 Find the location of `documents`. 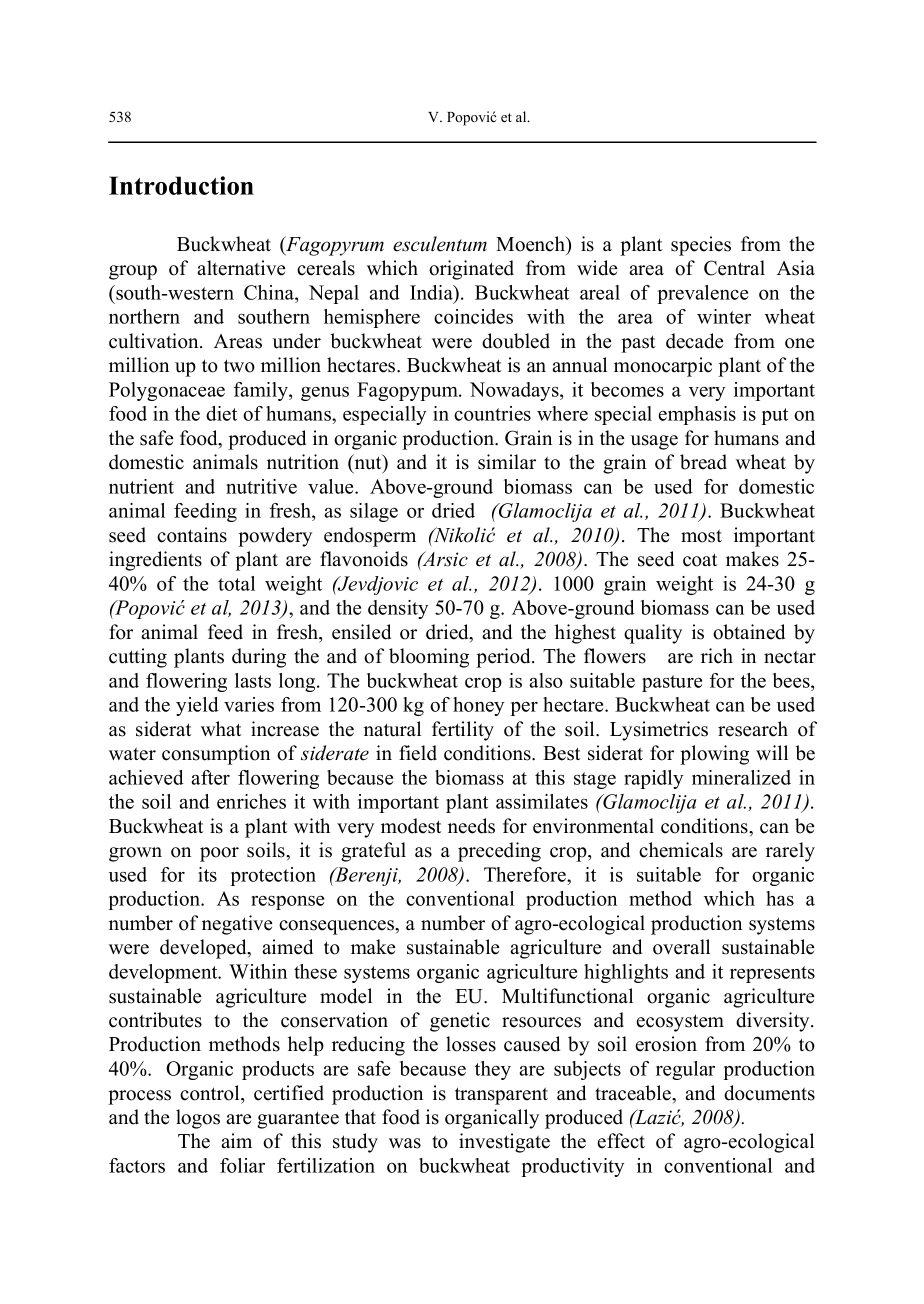

documents is located at coordinates (769, 1093).
